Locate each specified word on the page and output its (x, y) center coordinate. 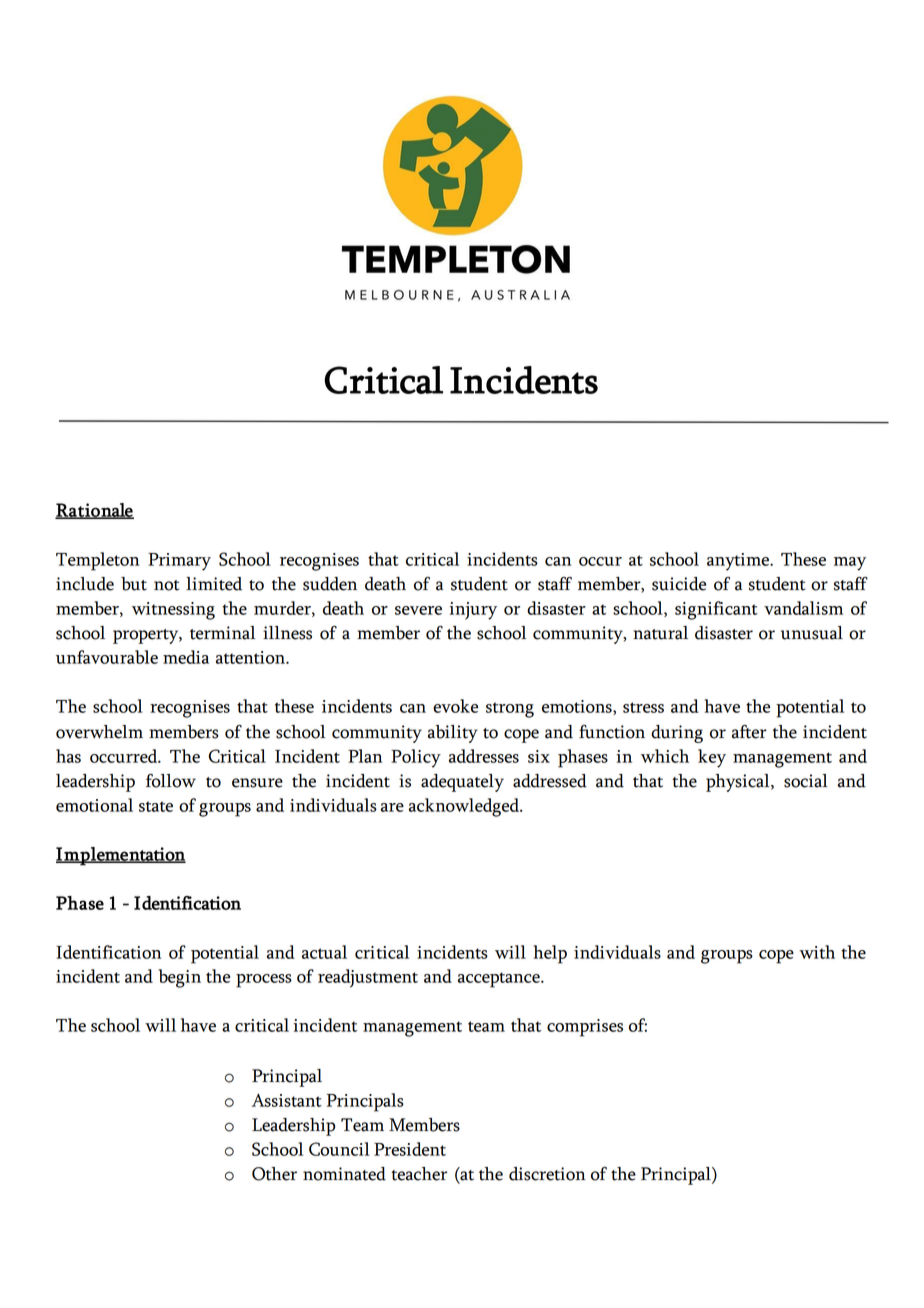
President (410, 1149)
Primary (179, 562)
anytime (739, 562)
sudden (330, 584)
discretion (547, 1174)
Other (274, 1174)
